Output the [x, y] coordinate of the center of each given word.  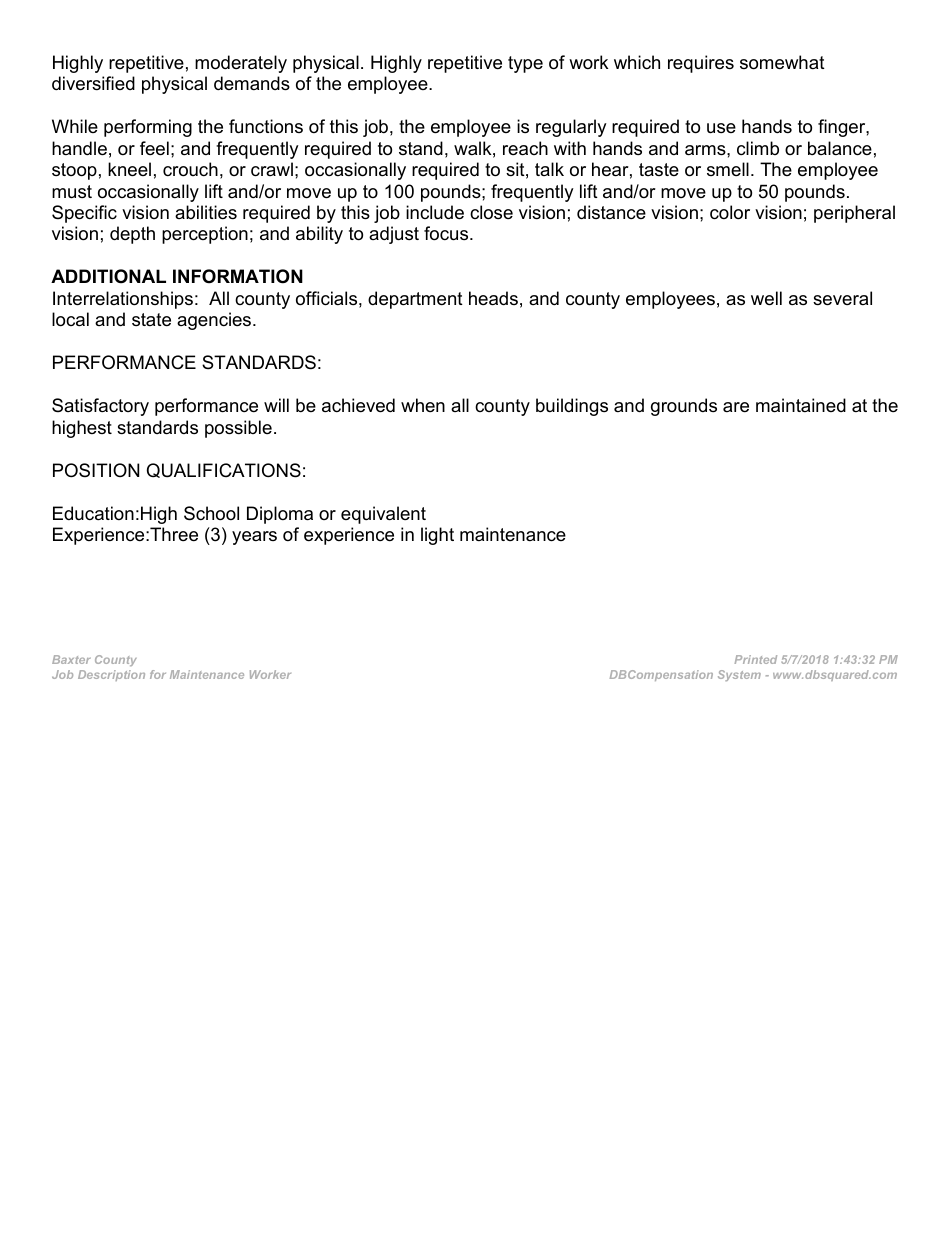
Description [111, 675]
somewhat [782, 62]
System [739, 675]
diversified [93, 83]
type [525, 64]
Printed [756, 659]
